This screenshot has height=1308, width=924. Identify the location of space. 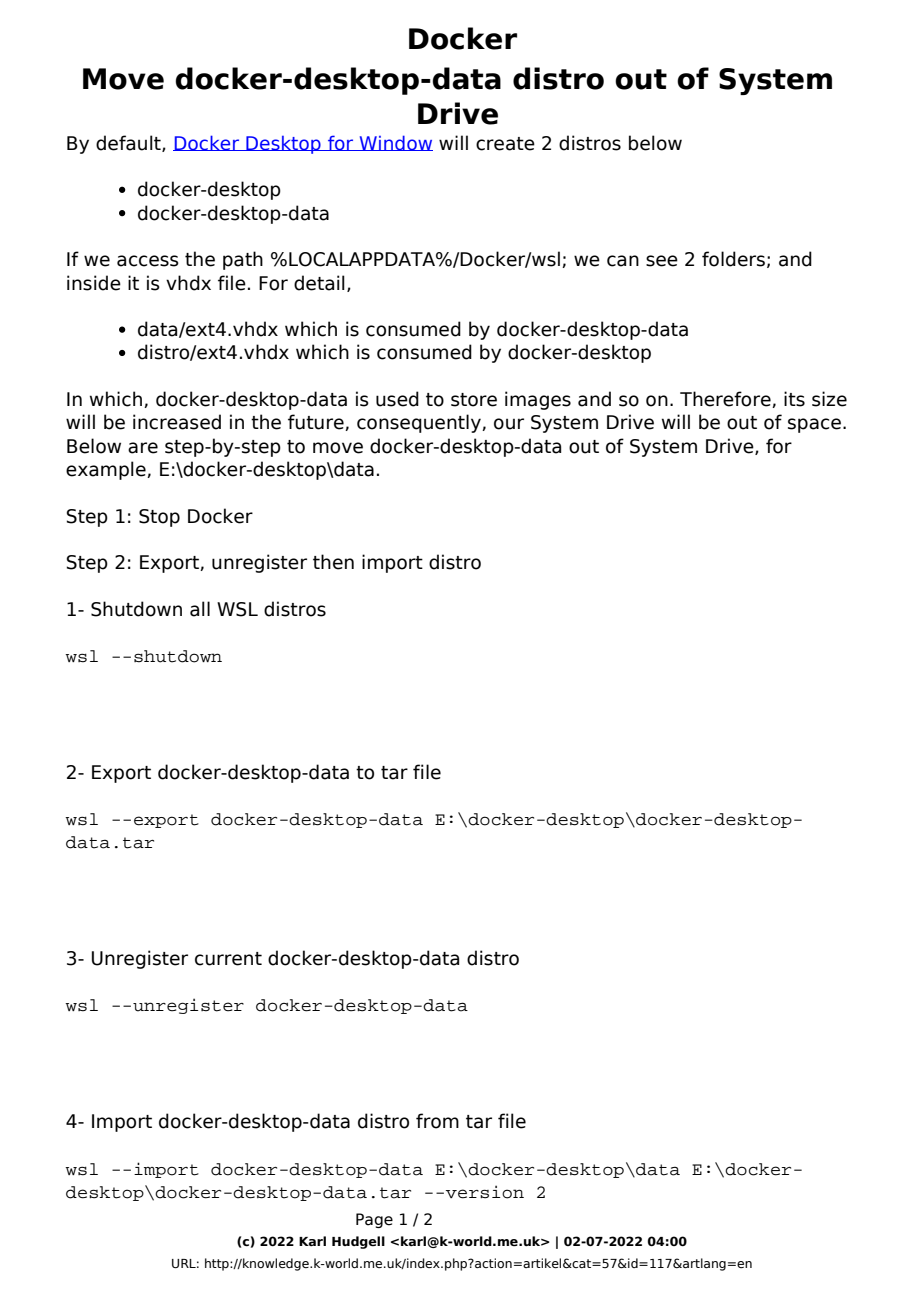
(814, 425).
